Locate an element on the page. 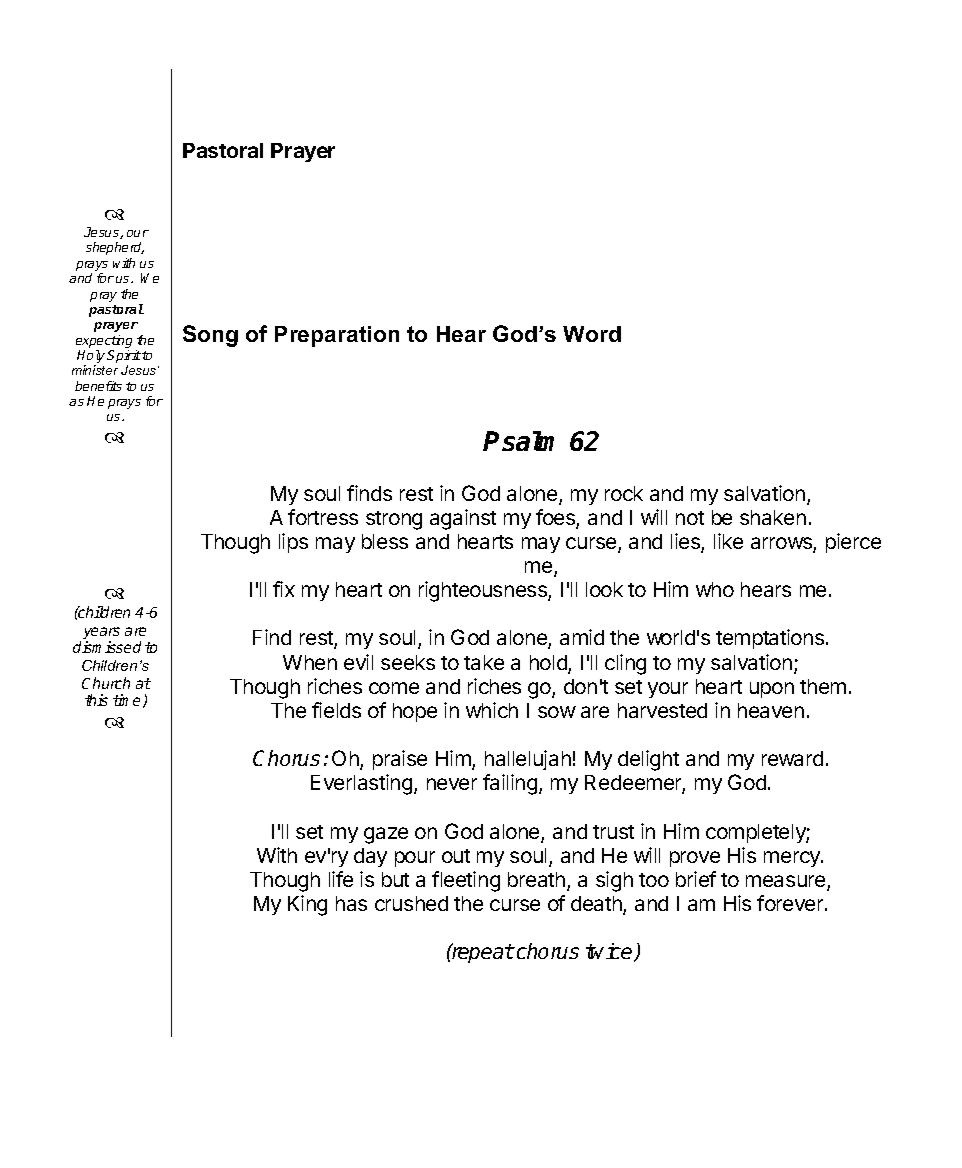 The image size is (962, 1168). look is located at coordinates (604, 589).
